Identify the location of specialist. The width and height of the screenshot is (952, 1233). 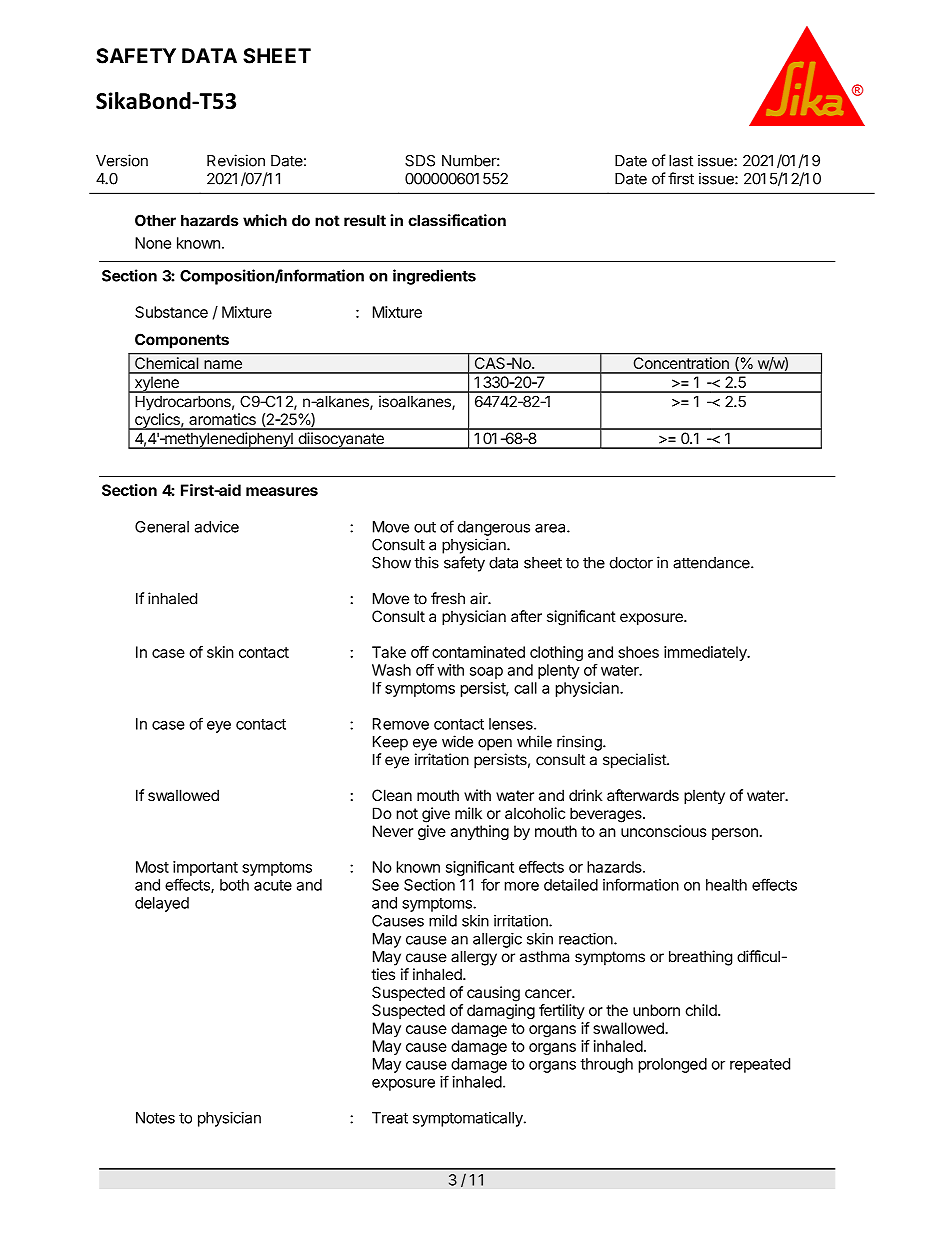
(635, 761).
